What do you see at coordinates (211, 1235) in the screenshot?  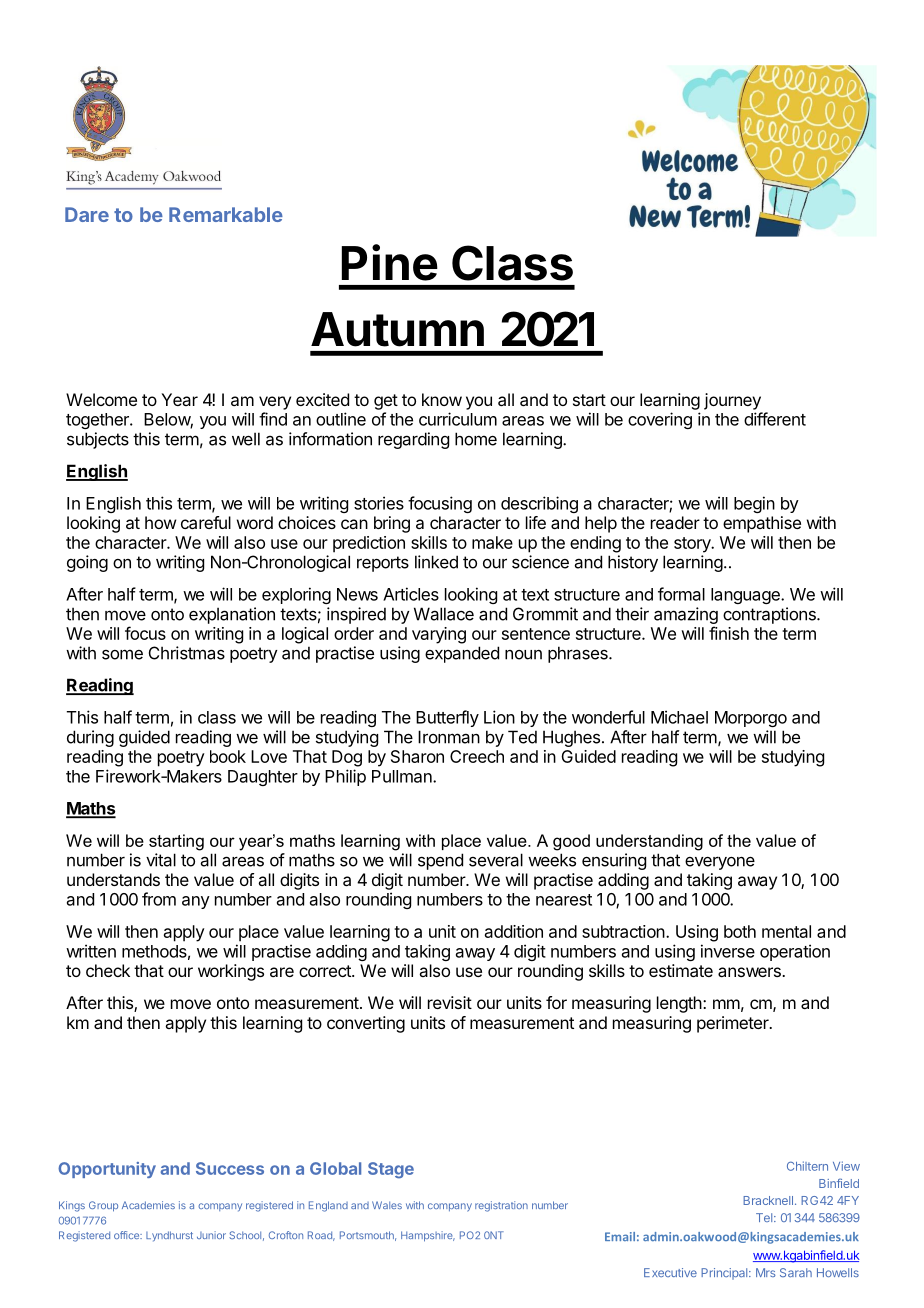 I see `Junior` at bounding box center [211, 1235].
